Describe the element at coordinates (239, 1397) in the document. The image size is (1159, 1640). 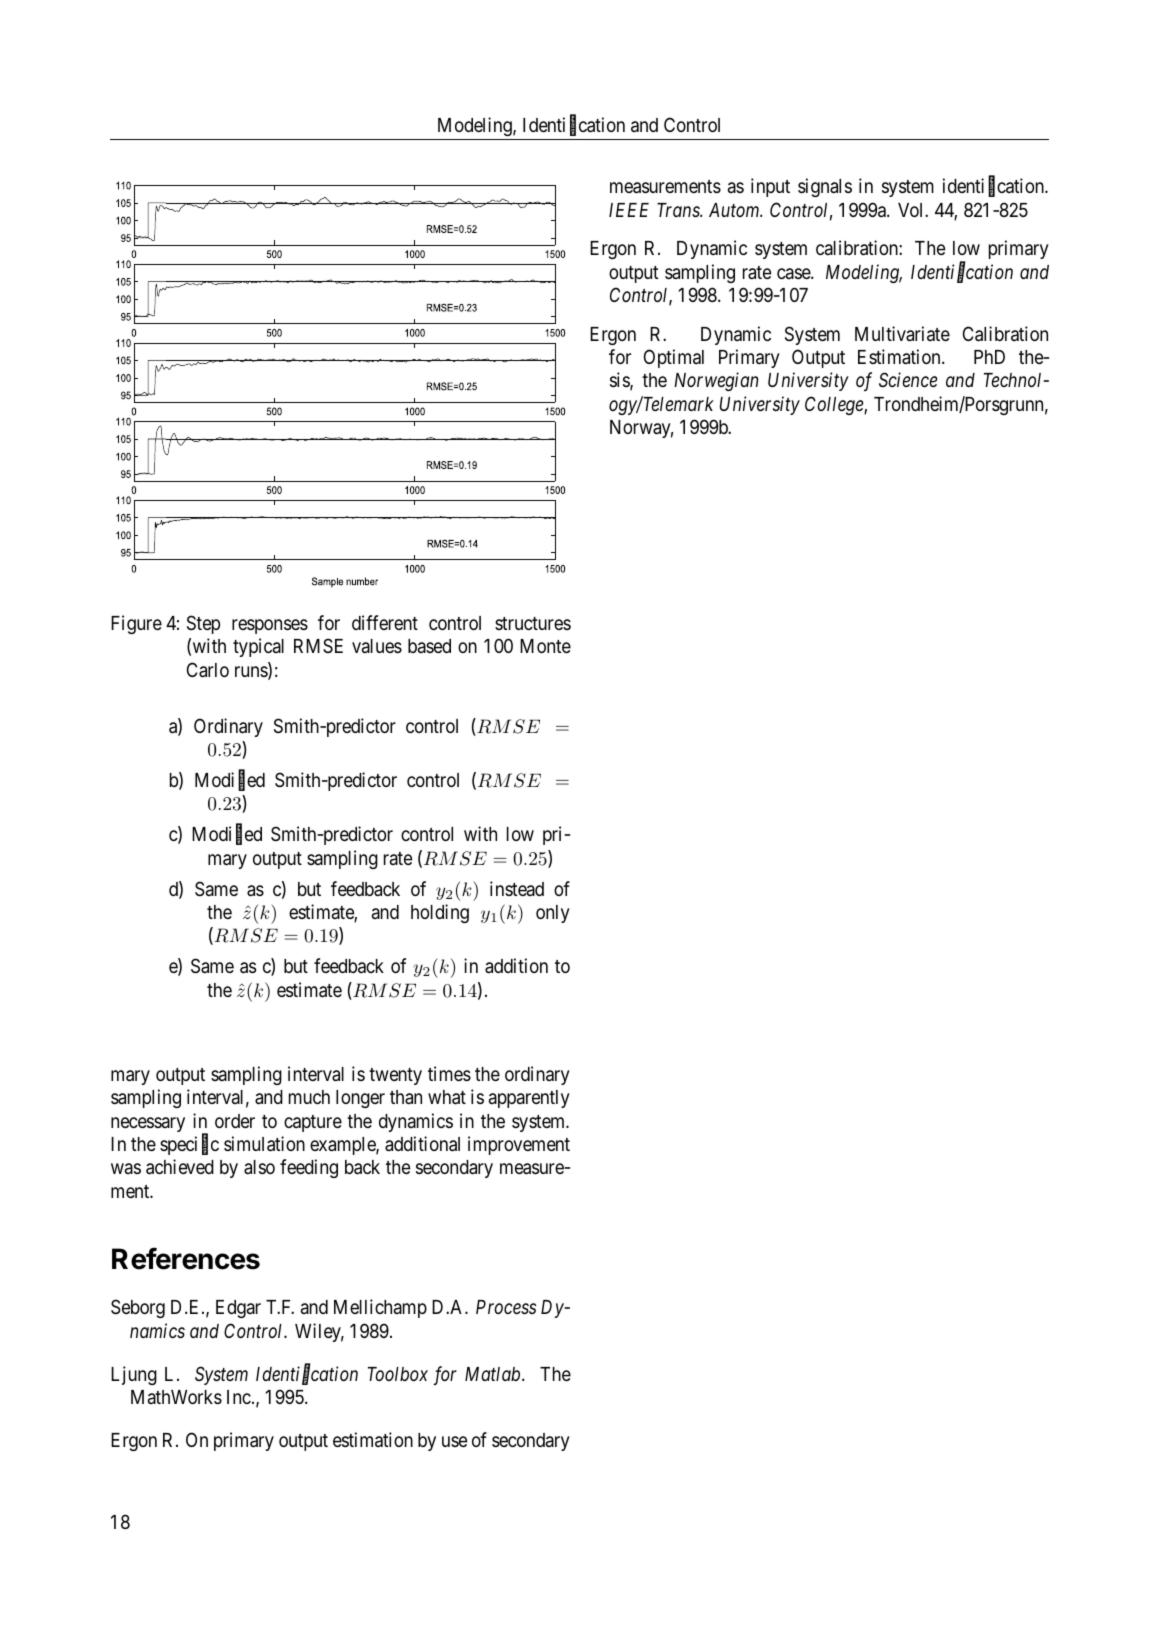
I see `Inc` at that location.
